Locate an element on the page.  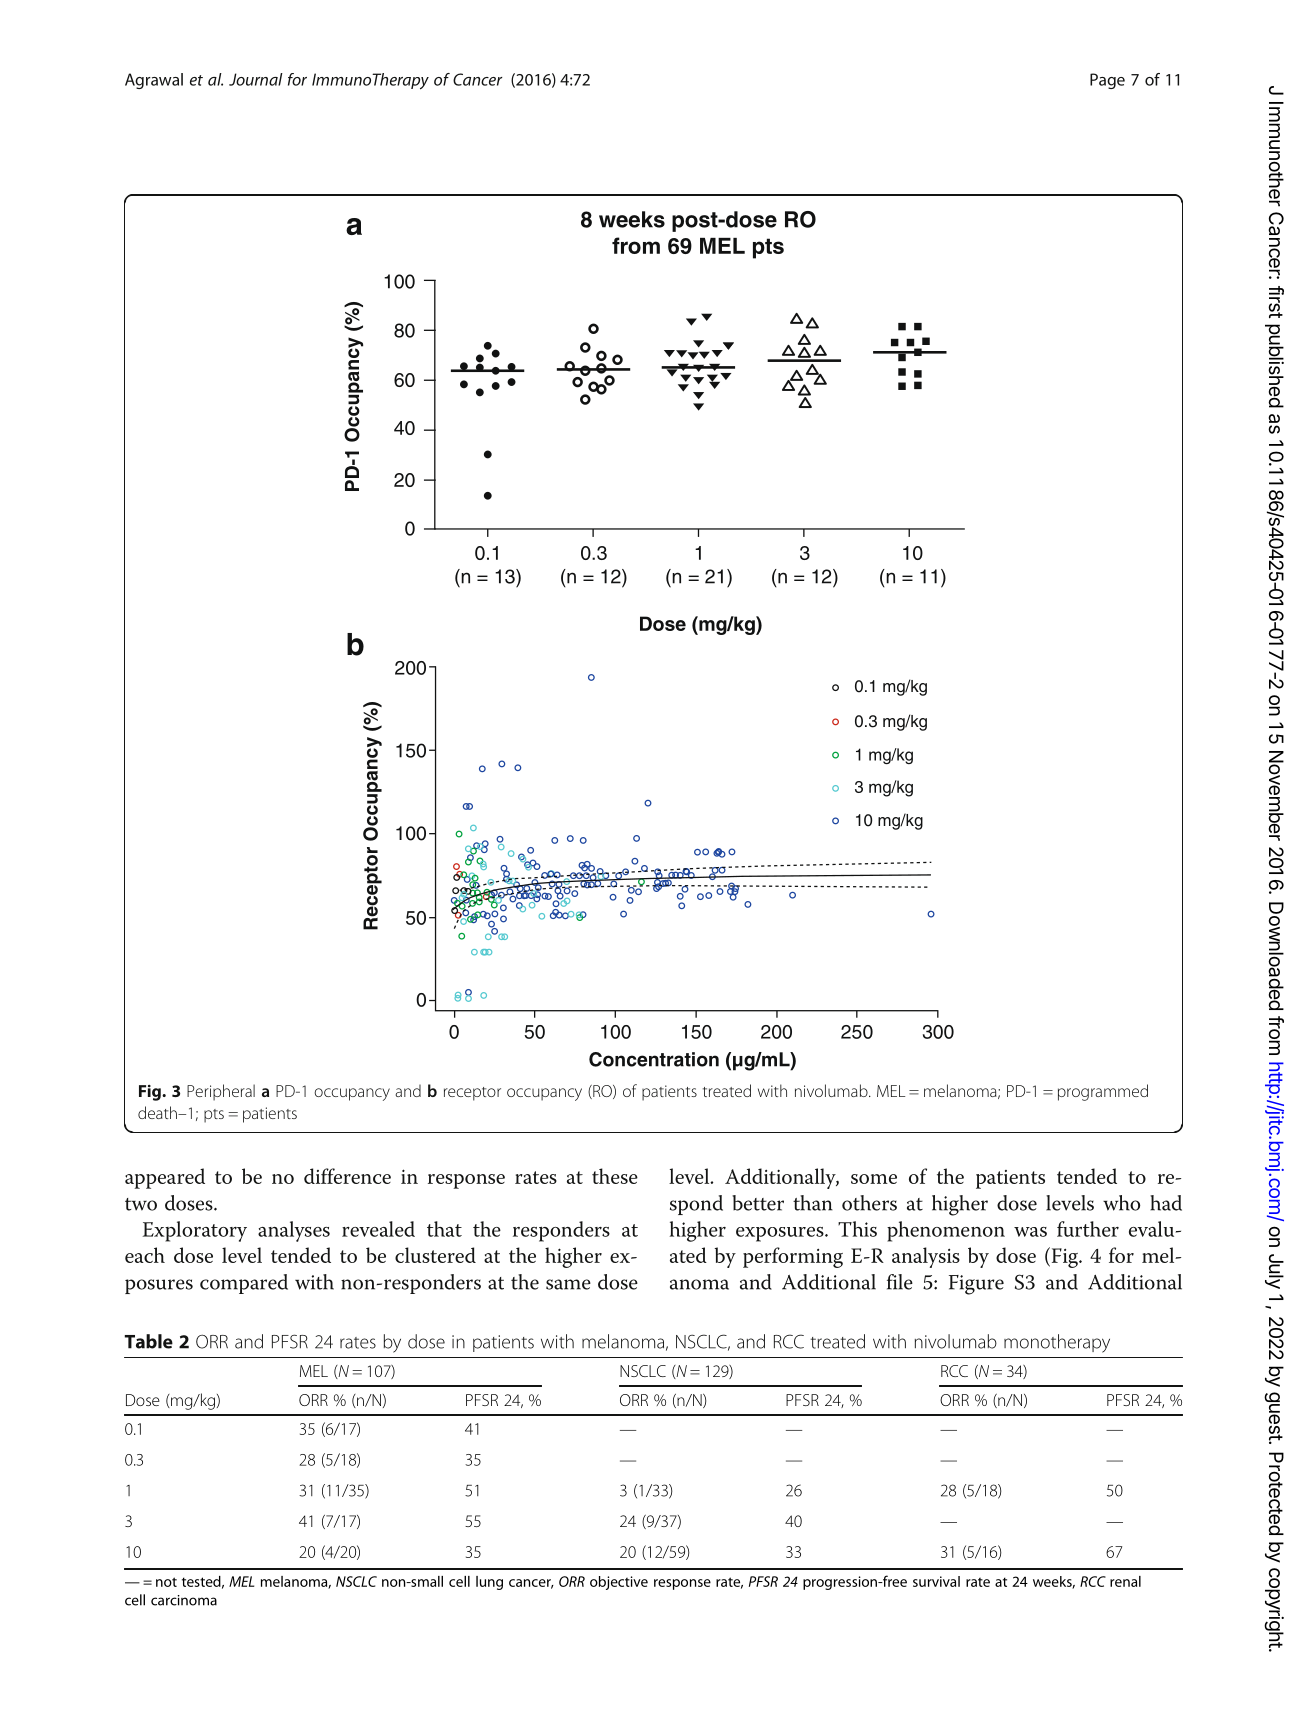
some is located at coordinates (874, 1179).
